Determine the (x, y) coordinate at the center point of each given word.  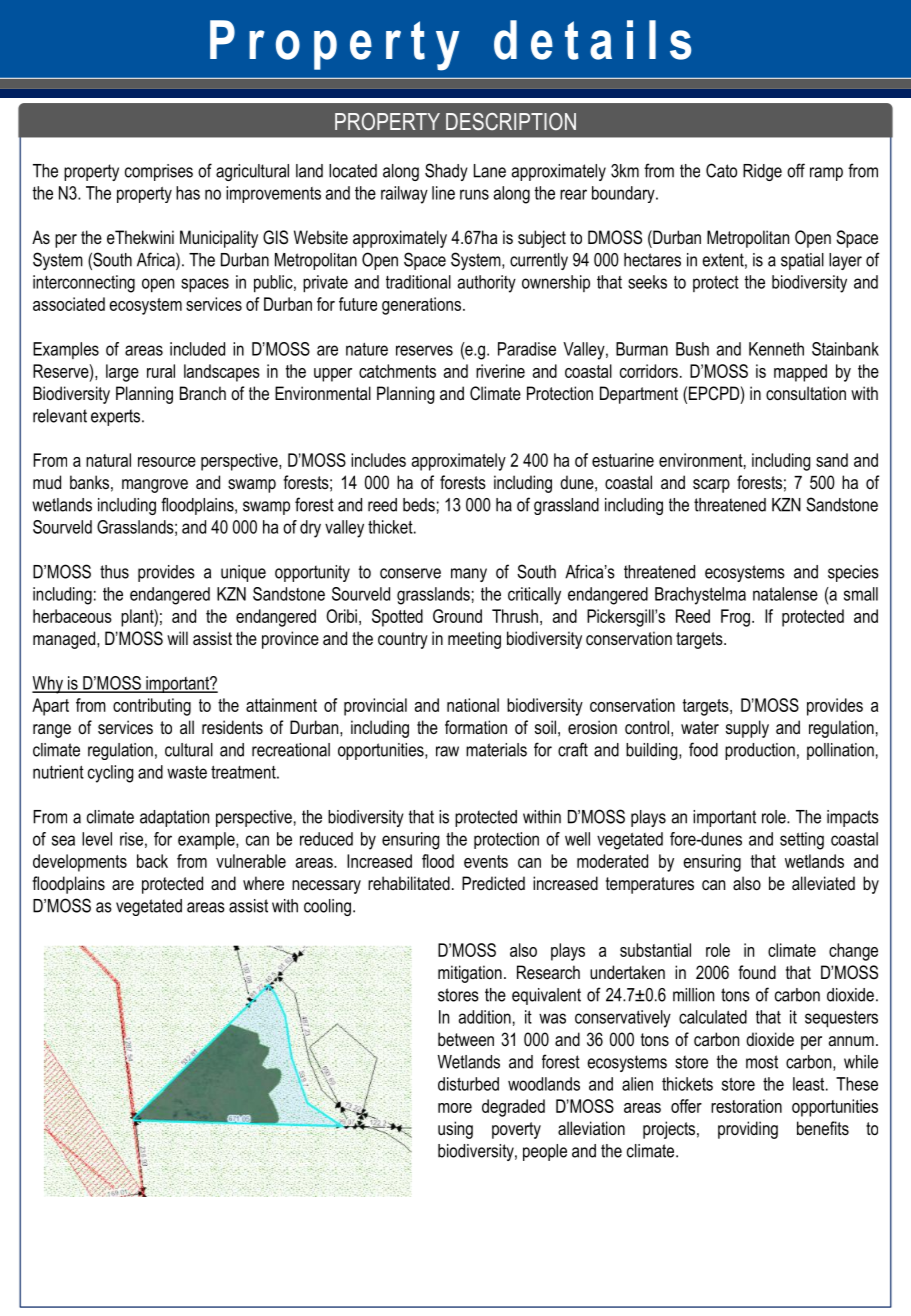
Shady (446, 172)
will (177, 638)
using (455, 1130)
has (188, 193)
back (152, 861)
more (455, 1108)
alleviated (823, 883)
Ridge (762, 172)
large (122, 373)
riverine (500, 371)
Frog (735, 618)
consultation (806, 393)
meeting (474, 640)
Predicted (493, 883)
